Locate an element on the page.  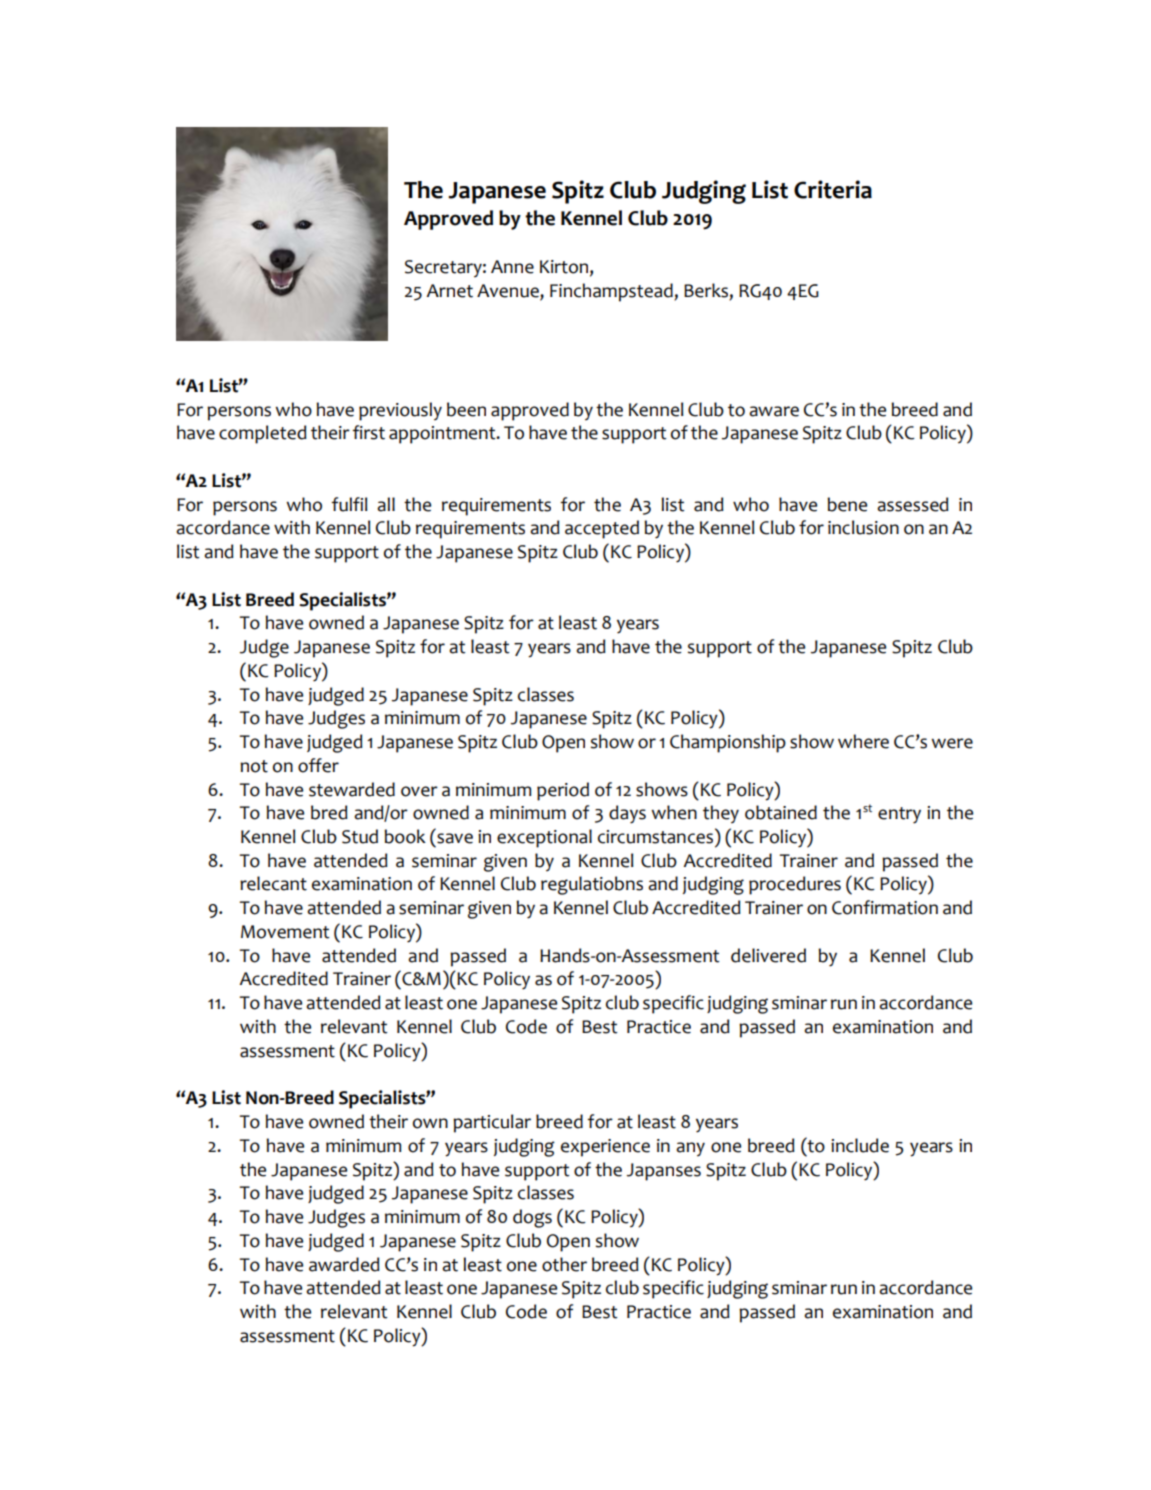
Anne is located at coordinates (512, 267).
